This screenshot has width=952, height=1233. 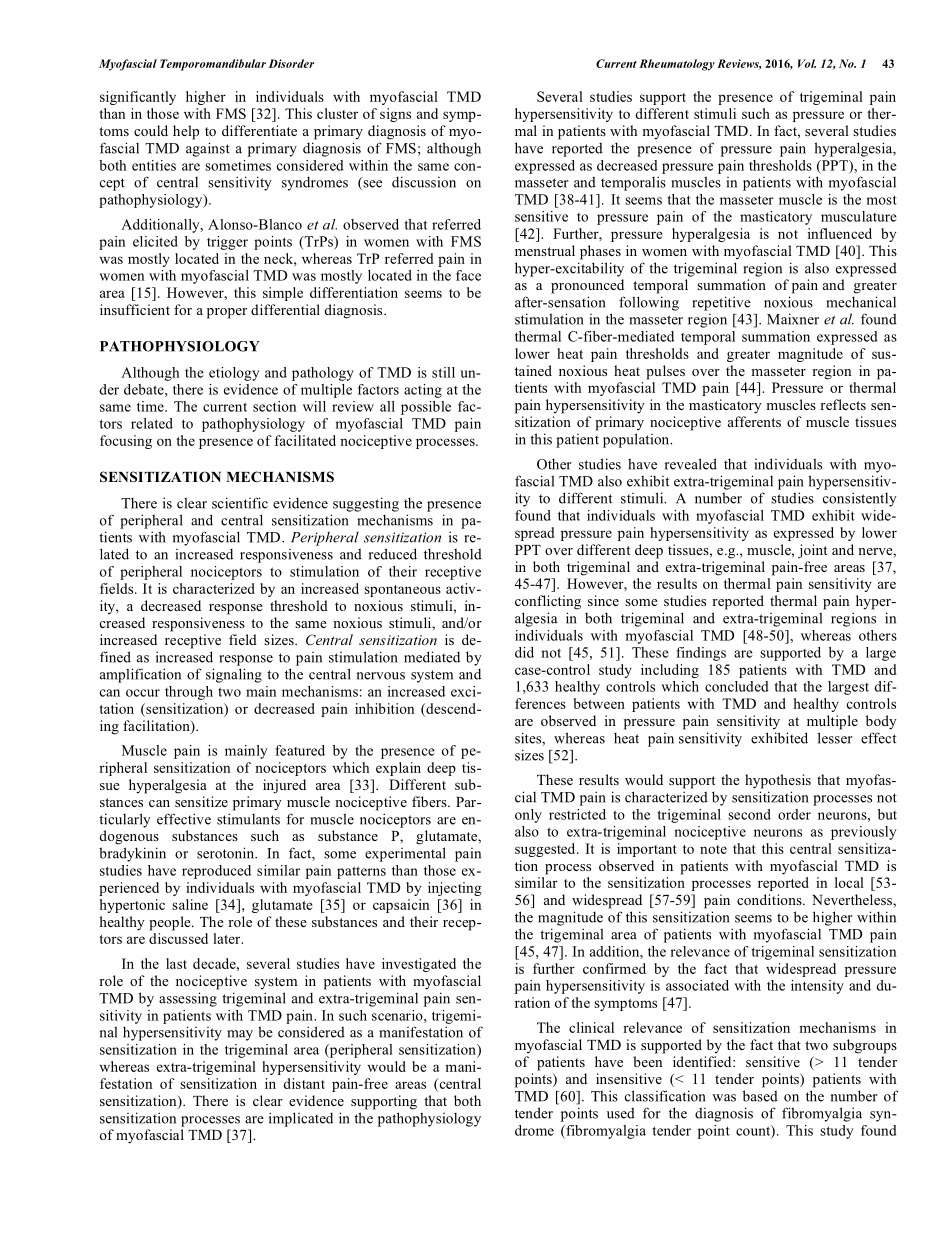 I want to click on signaling, so click(x=234, y=675).
